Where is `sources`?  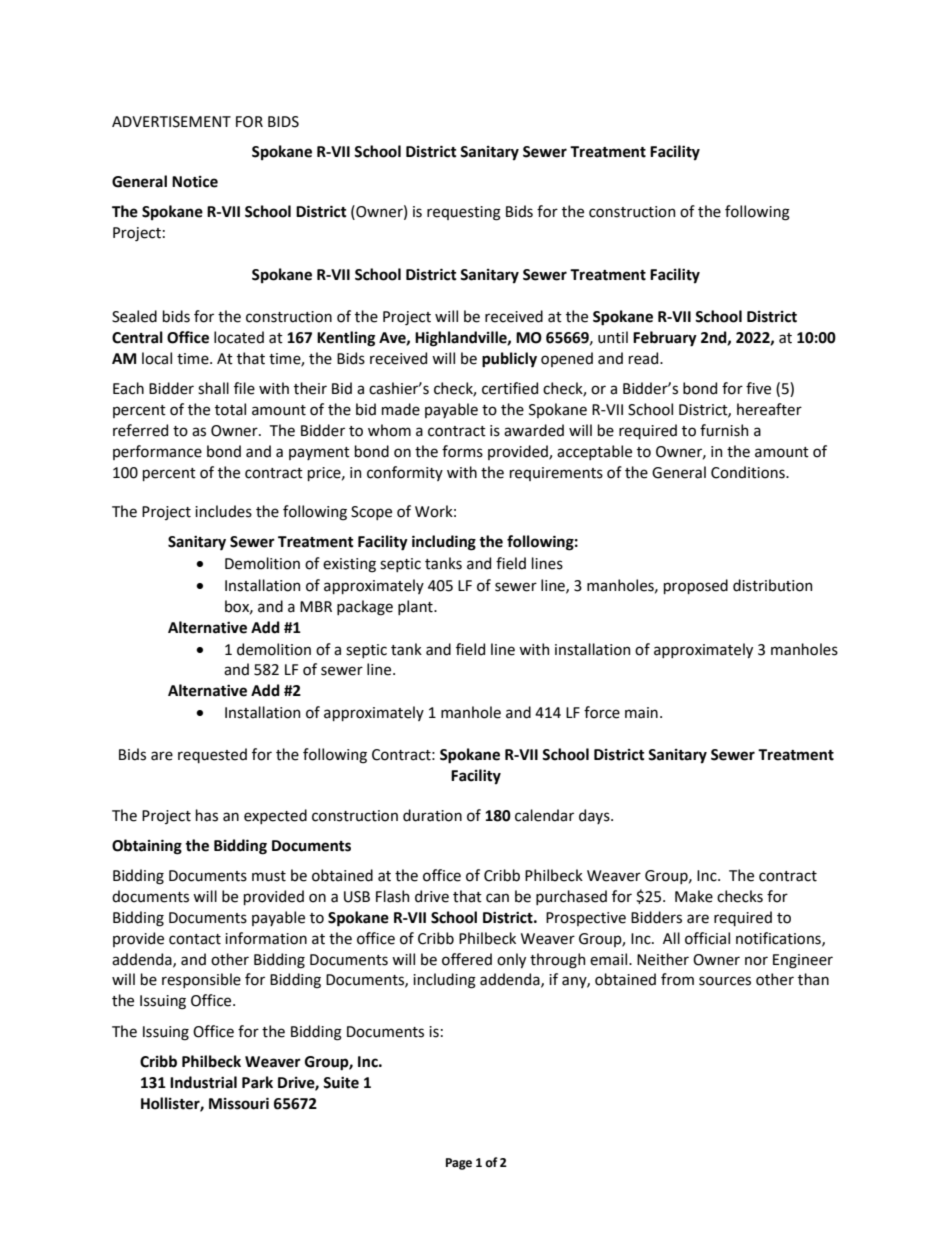 sources is located at coordinates (725, 981).
